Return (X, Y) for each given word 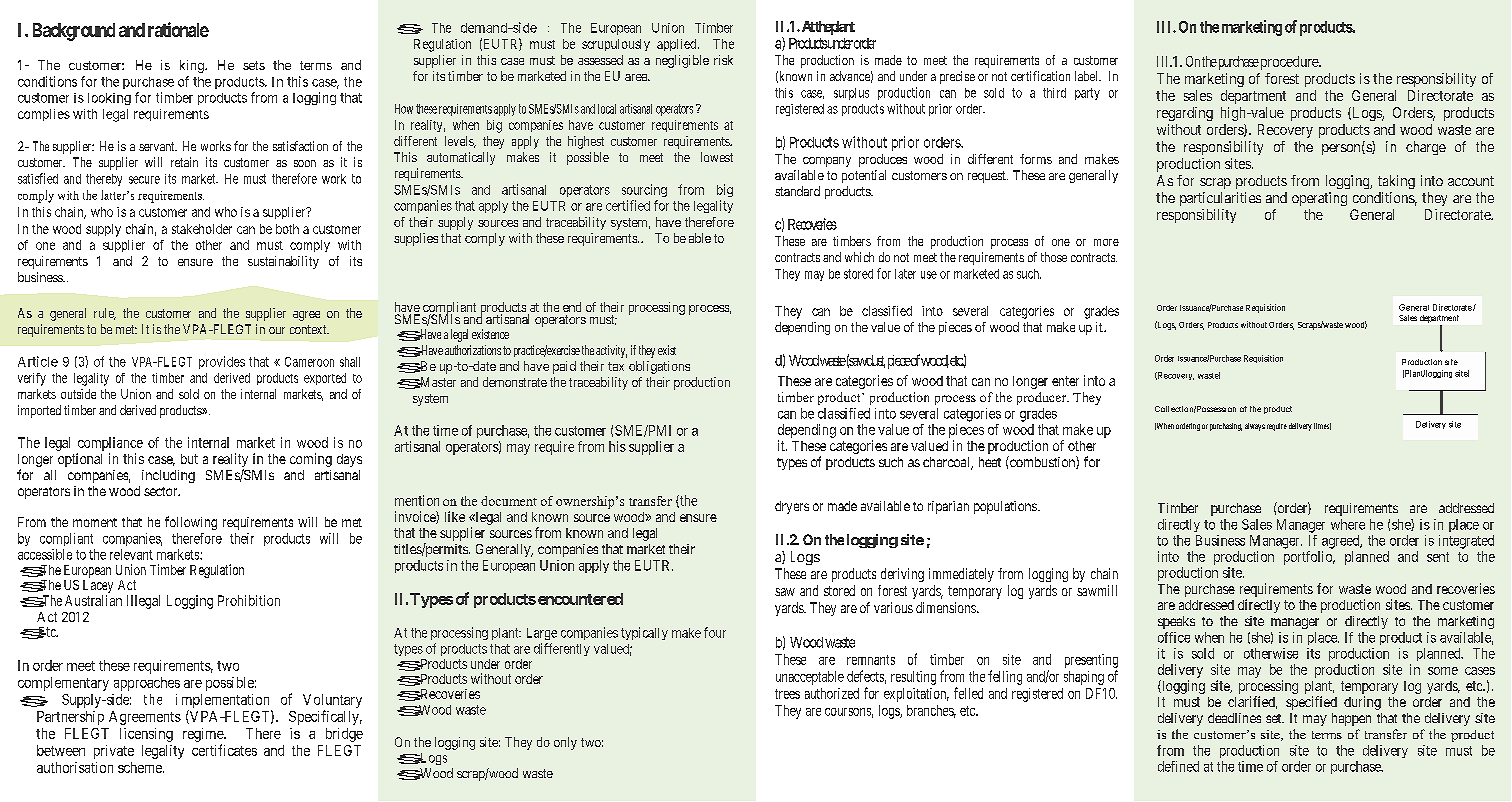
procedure (1289, 63)
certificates (224, 750)
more (1106, 242)
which (859, 257)
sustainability (283, 262)
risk (723, 60)
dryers (792, 507)
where (1348, 524)
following (191, 523)
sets (254, 65)
